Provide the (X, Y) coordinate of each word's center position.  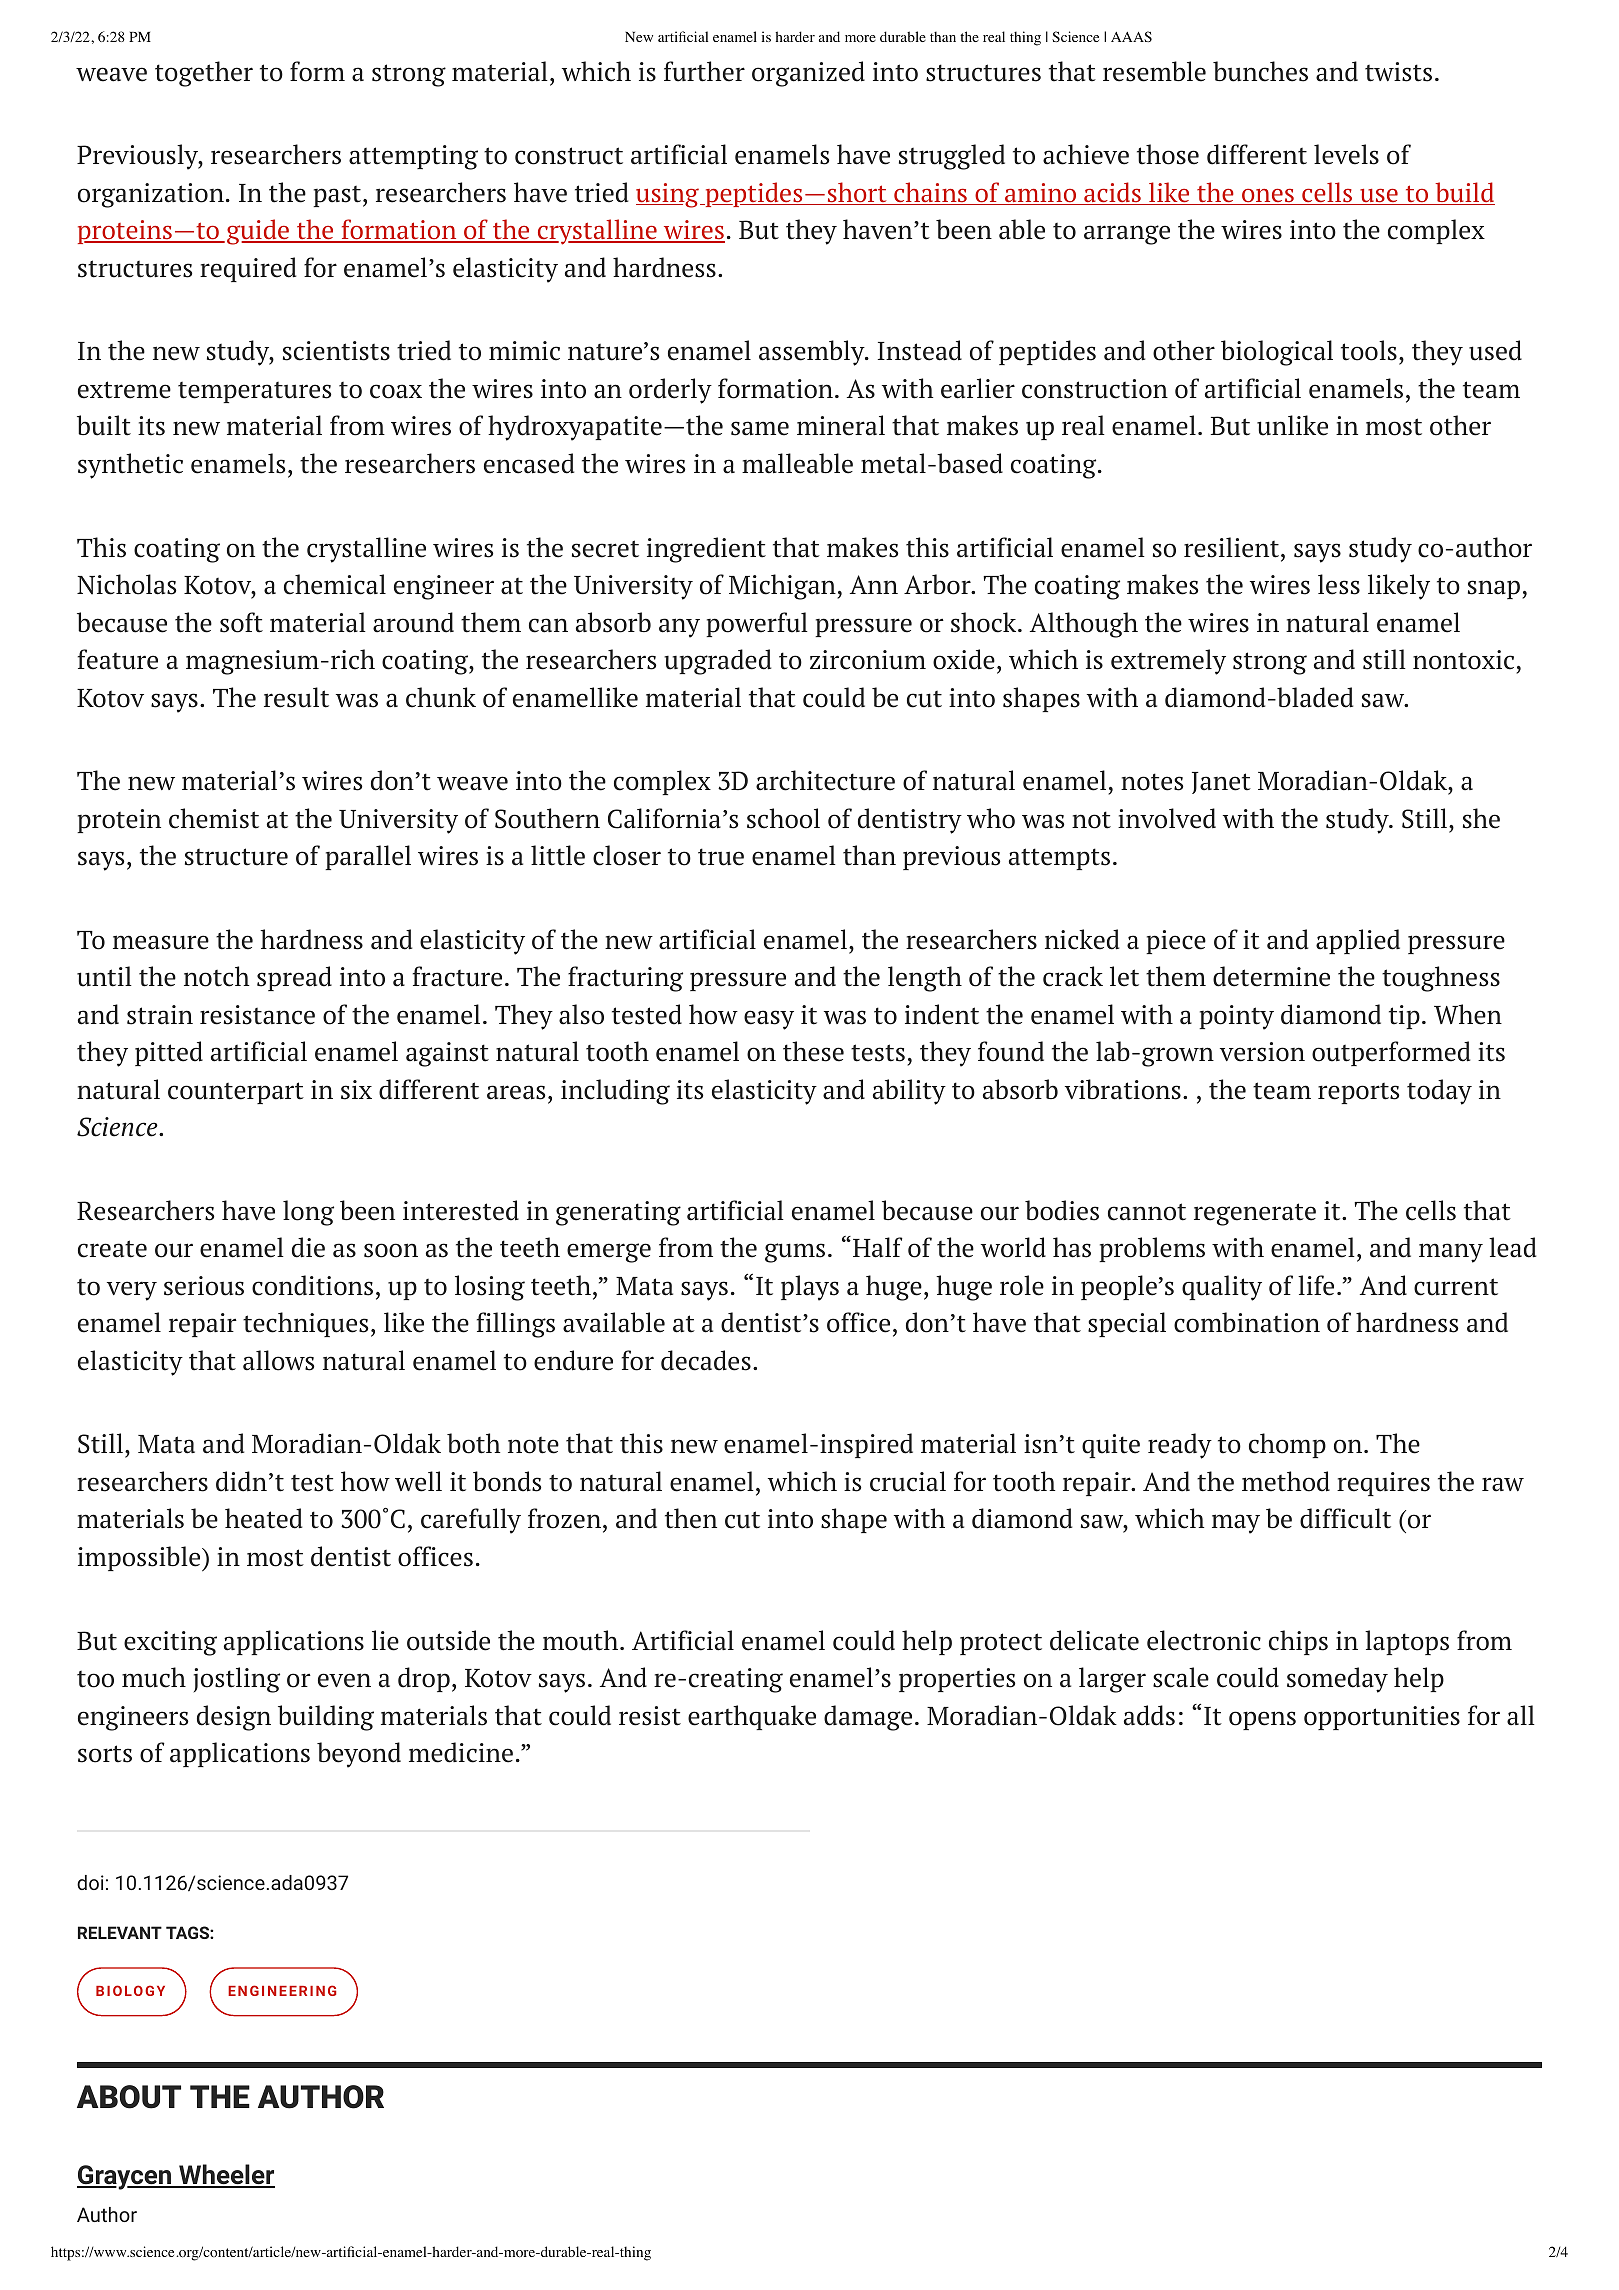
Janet (1221, 783)
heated (263, 1518)
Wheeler (226, 2176)
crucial (908, 1481)
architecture (825, 780)
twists (1398, 72)
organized (808, 74)
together (204, 74)
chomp (1287, 1445)
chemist (214, 818)
